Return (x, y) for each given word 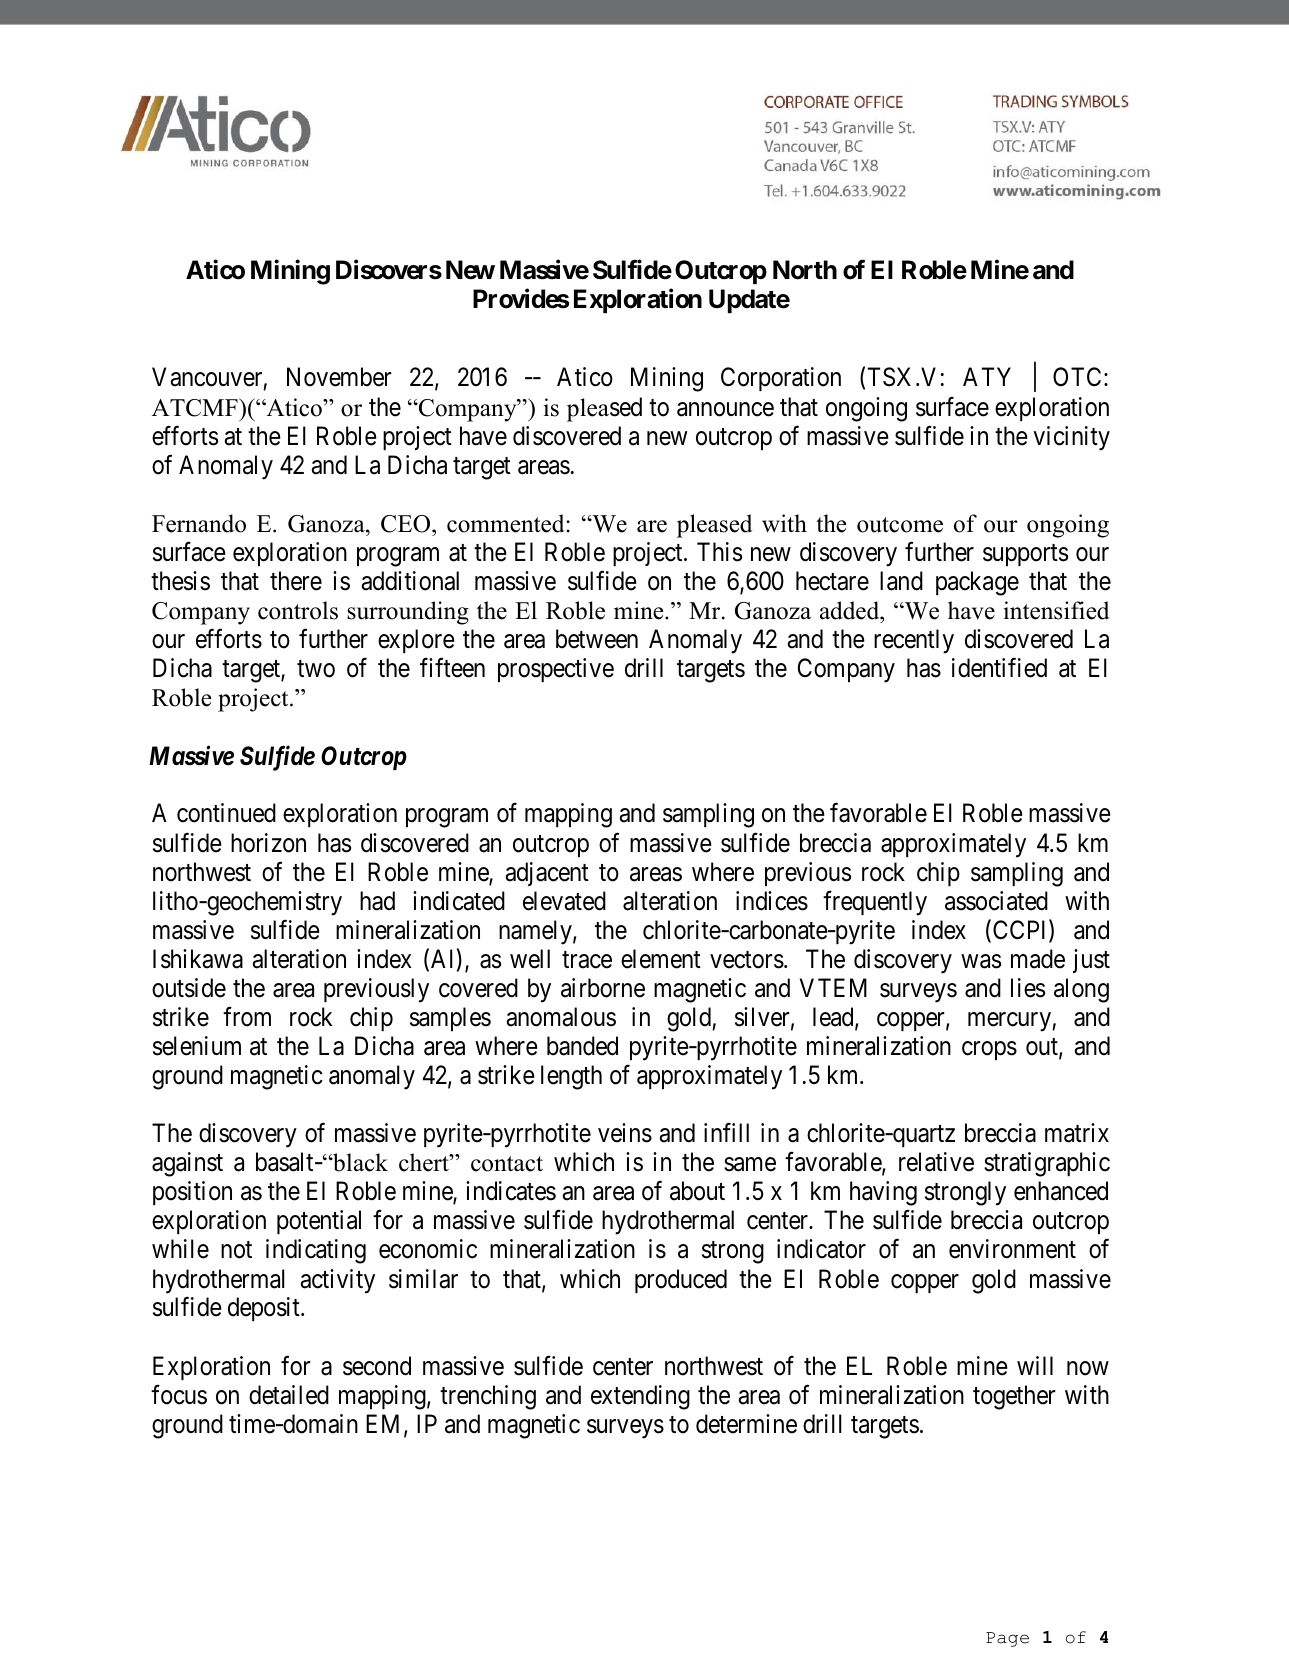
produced (681, 1281)
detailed (289, 1395)
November (339, 377)
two (316, 669)
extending (640, 1397)
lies (1028, 988)
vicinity (1071, 438)
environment (1012, 1249)
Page (1007, 1639)
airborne (603, 988)
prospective (556, 670)
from (247, 1017)
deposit (265, 1309)
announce (725, 409)
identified (999, 668)
